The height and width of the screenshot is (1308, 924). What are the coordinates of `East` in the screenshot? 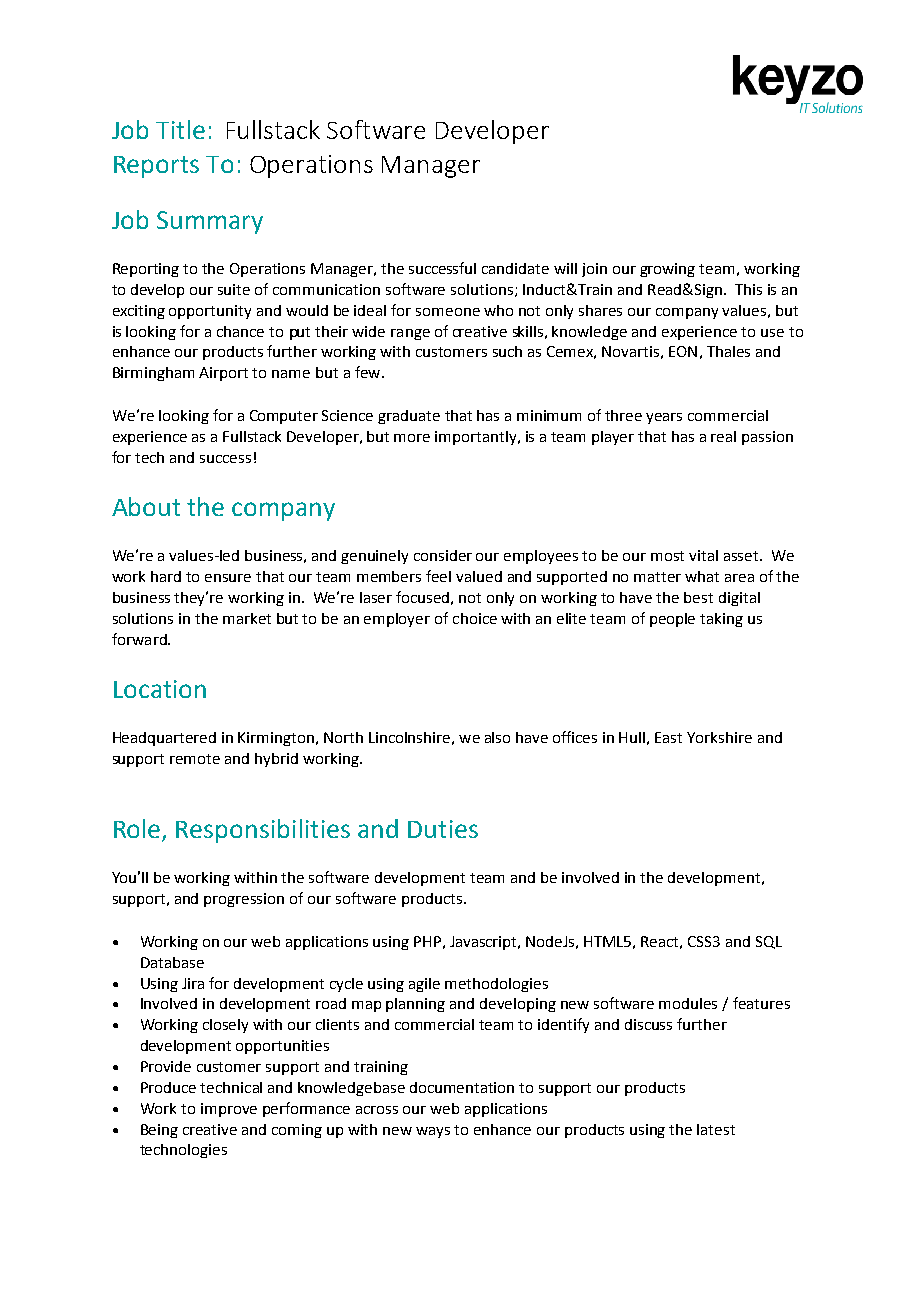 It's located at (668, 737).
